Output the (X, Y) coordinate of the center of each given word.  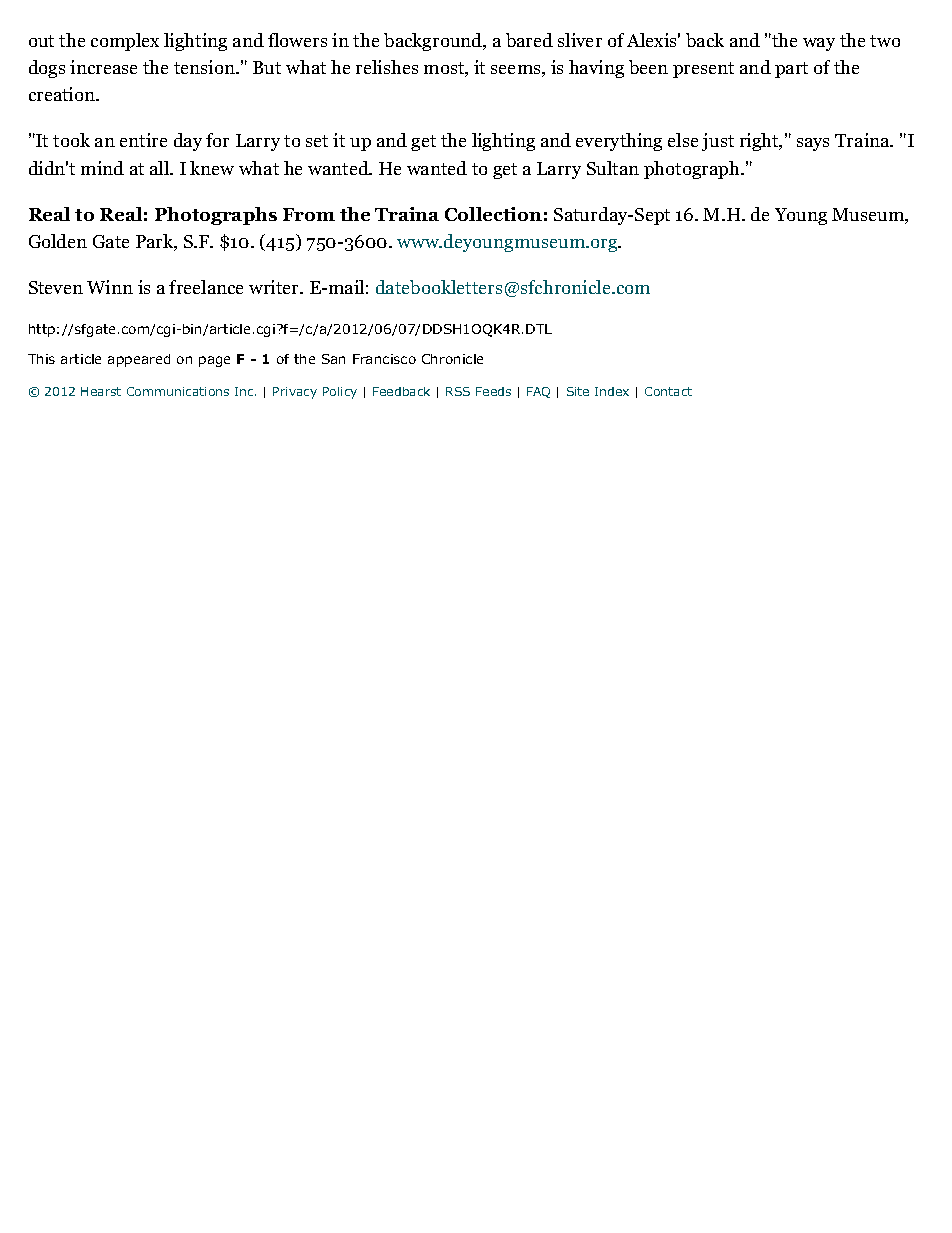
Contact (668, 391)
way (819, 44)
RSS (458, 391)
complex (125, 42)
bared (529, 40)
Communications (178, 391)
